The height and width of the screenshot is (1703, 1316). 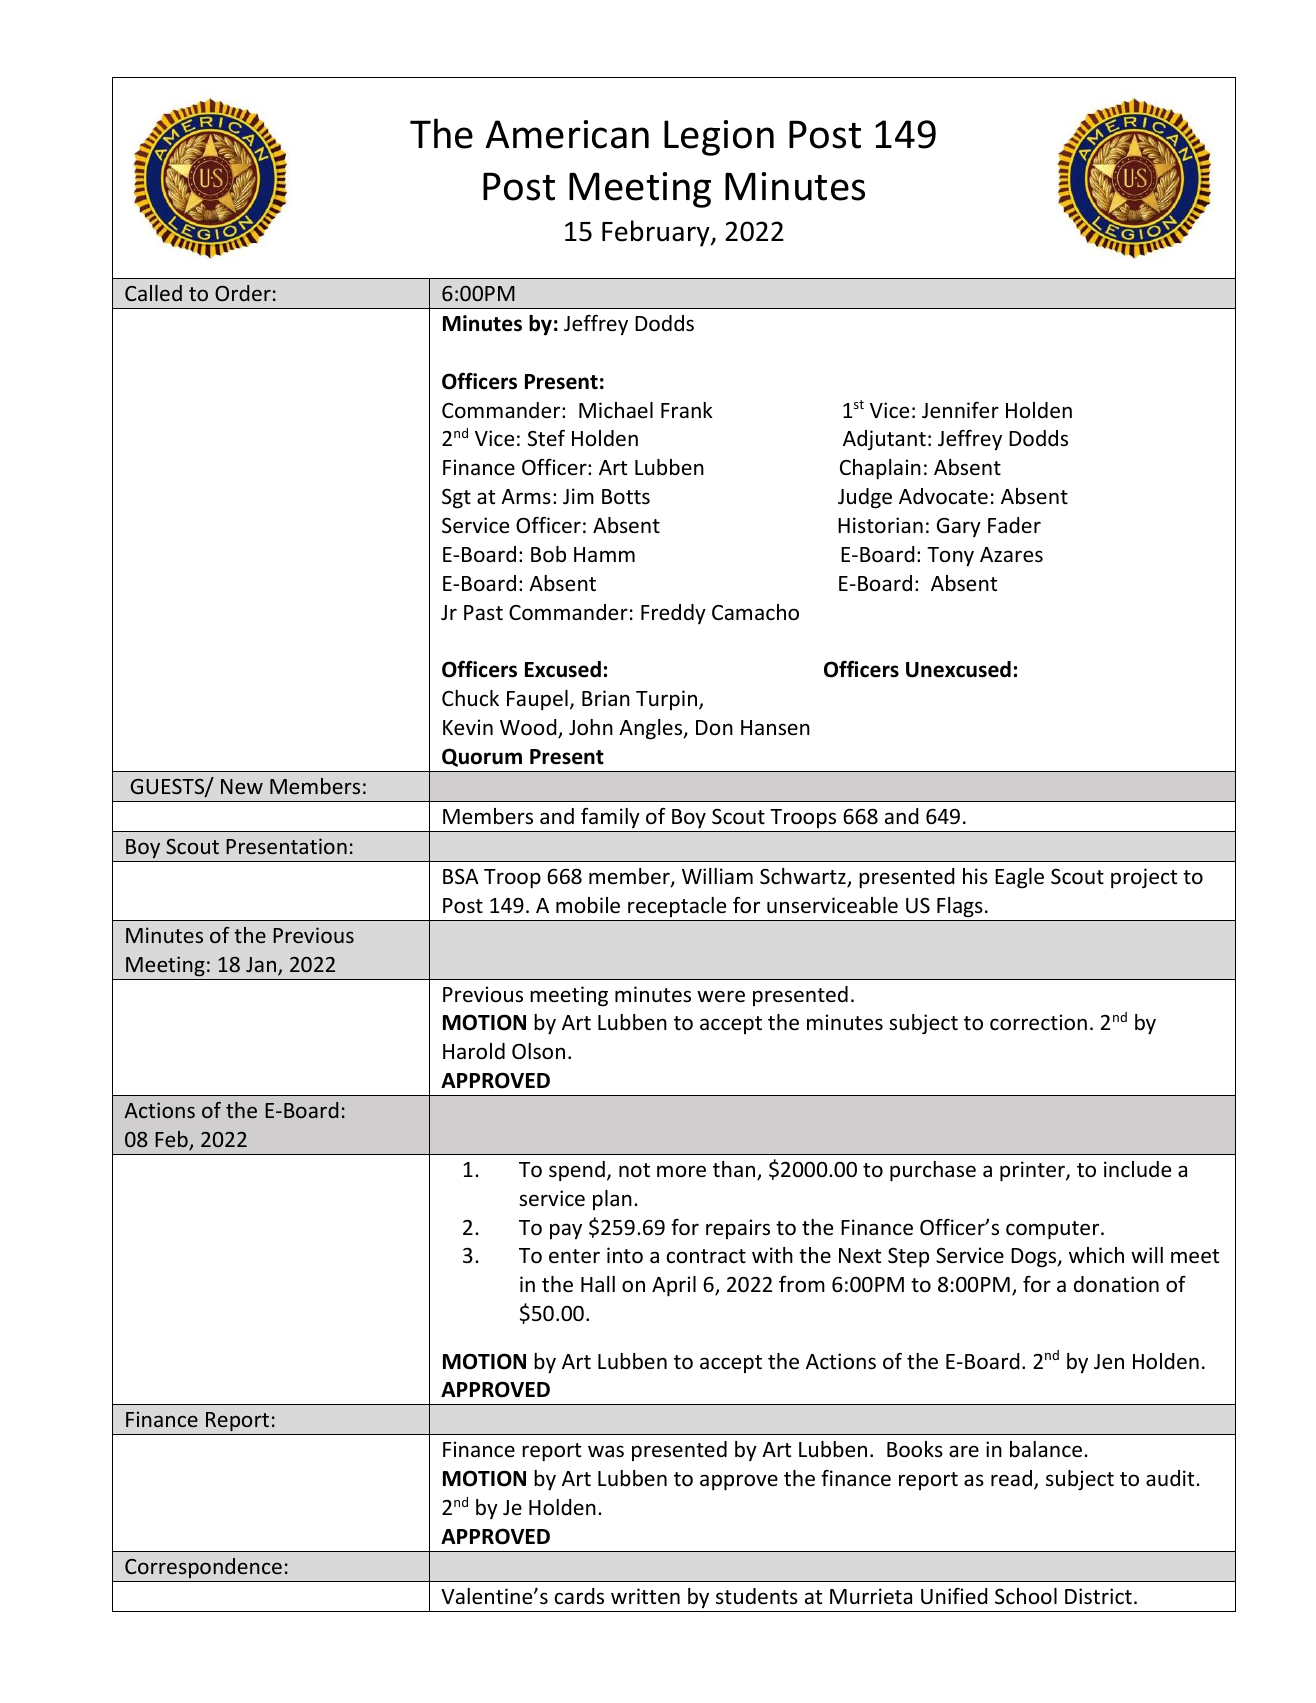 What do you see at coordinates (719, 138) in the screenshot?
I see `Legion` at bounding box center [719, 138].
